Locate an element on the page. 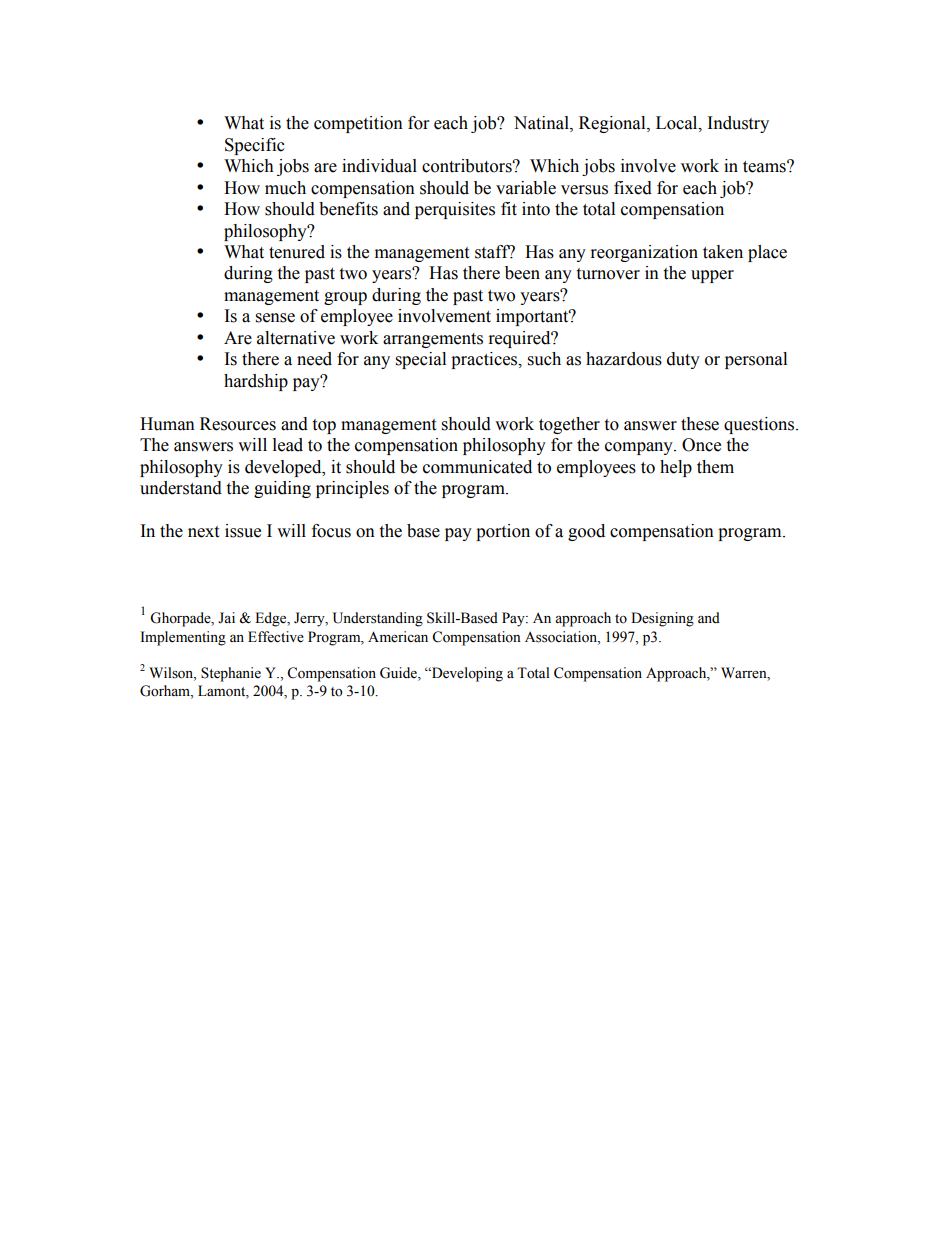 Image resolution: width=952 pixels, height=1233 pixels. good is located at coordinates (586, 532).
